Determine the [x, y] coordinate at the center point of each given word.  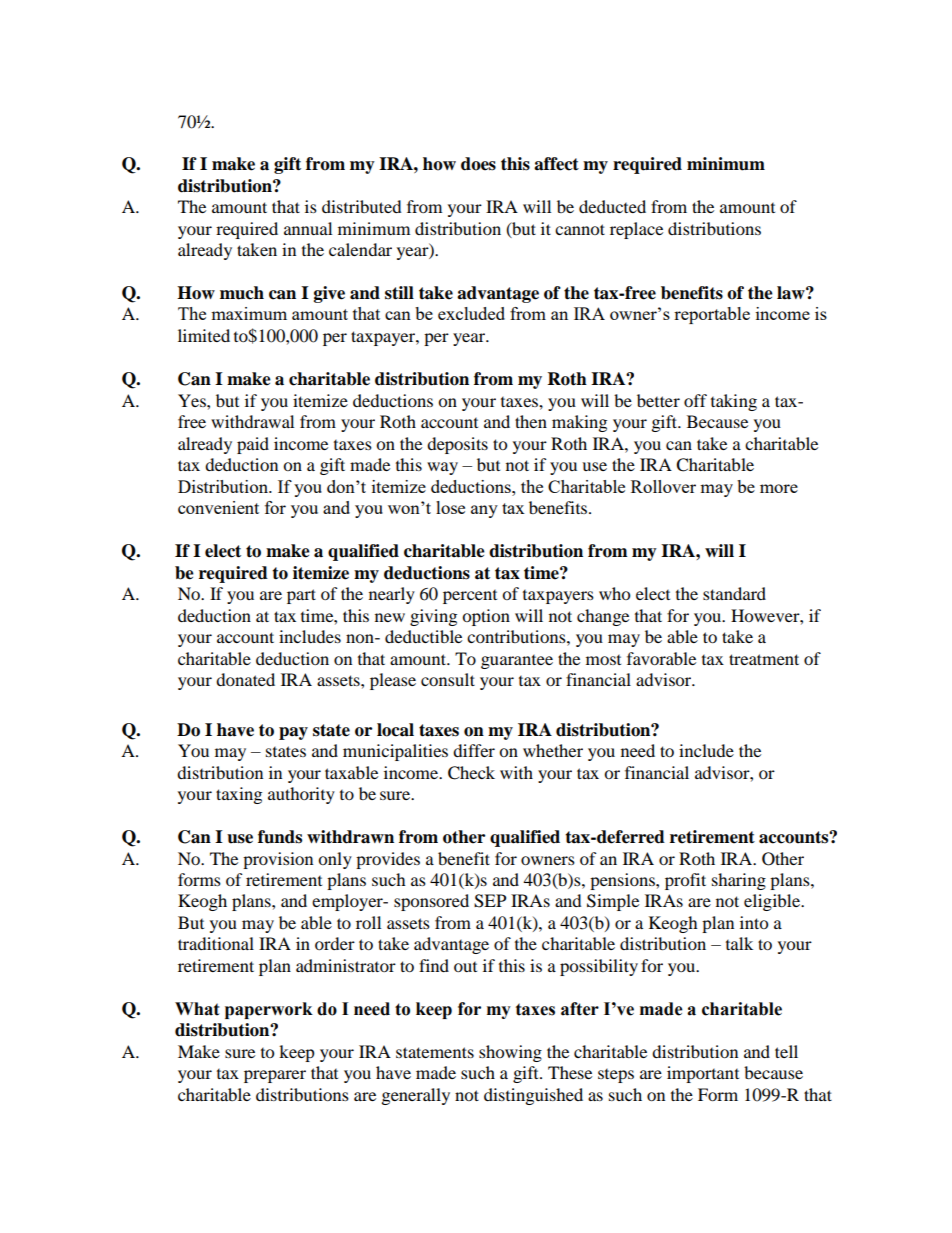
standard [734, 593]
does [478, 164]
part [301, 596]
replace [636, 230]
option [486, 617]
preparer [275, 1076]
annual [308, 228]
